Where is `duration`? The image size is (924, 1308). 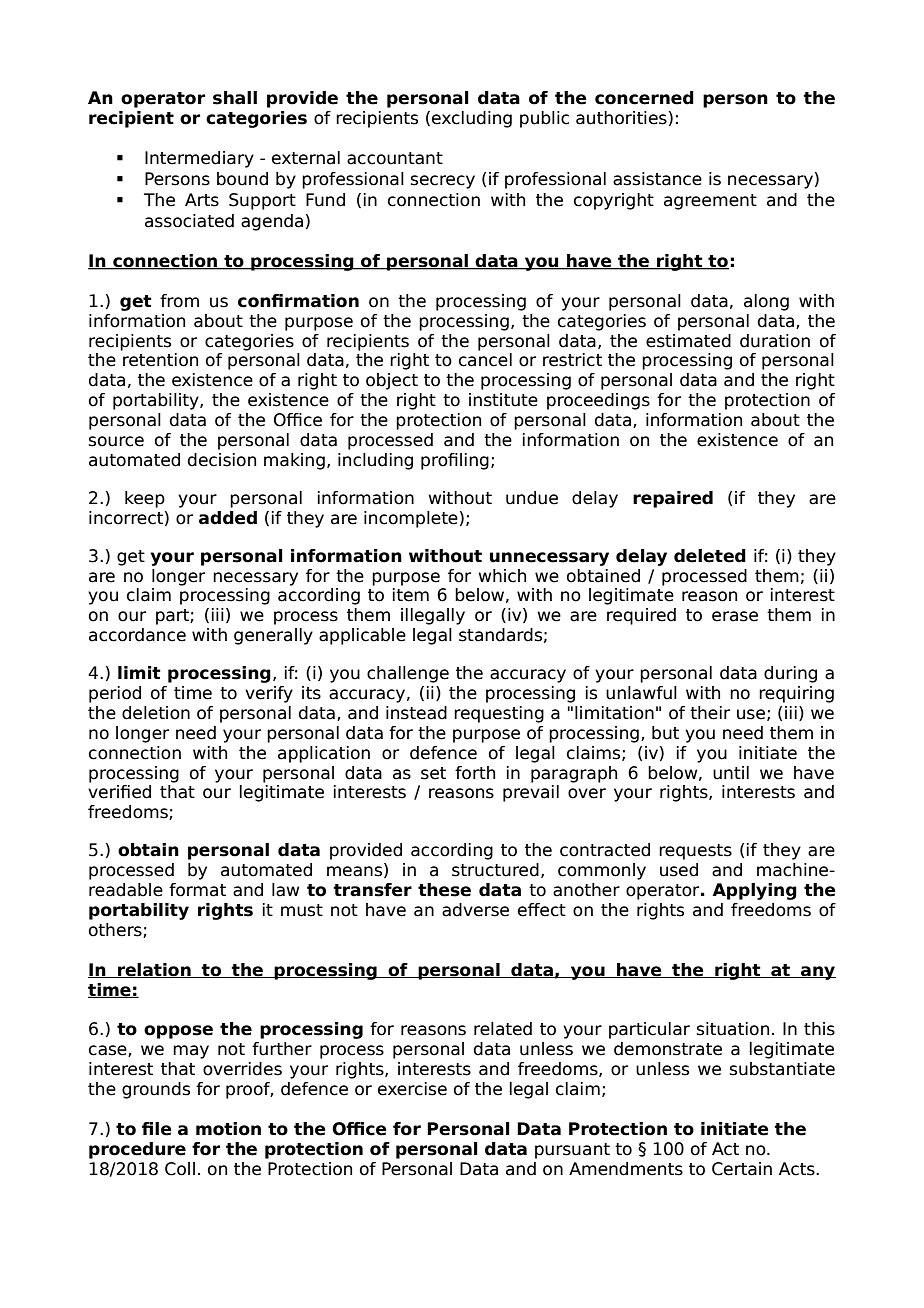 duration is located at coordinates (775, 341).
